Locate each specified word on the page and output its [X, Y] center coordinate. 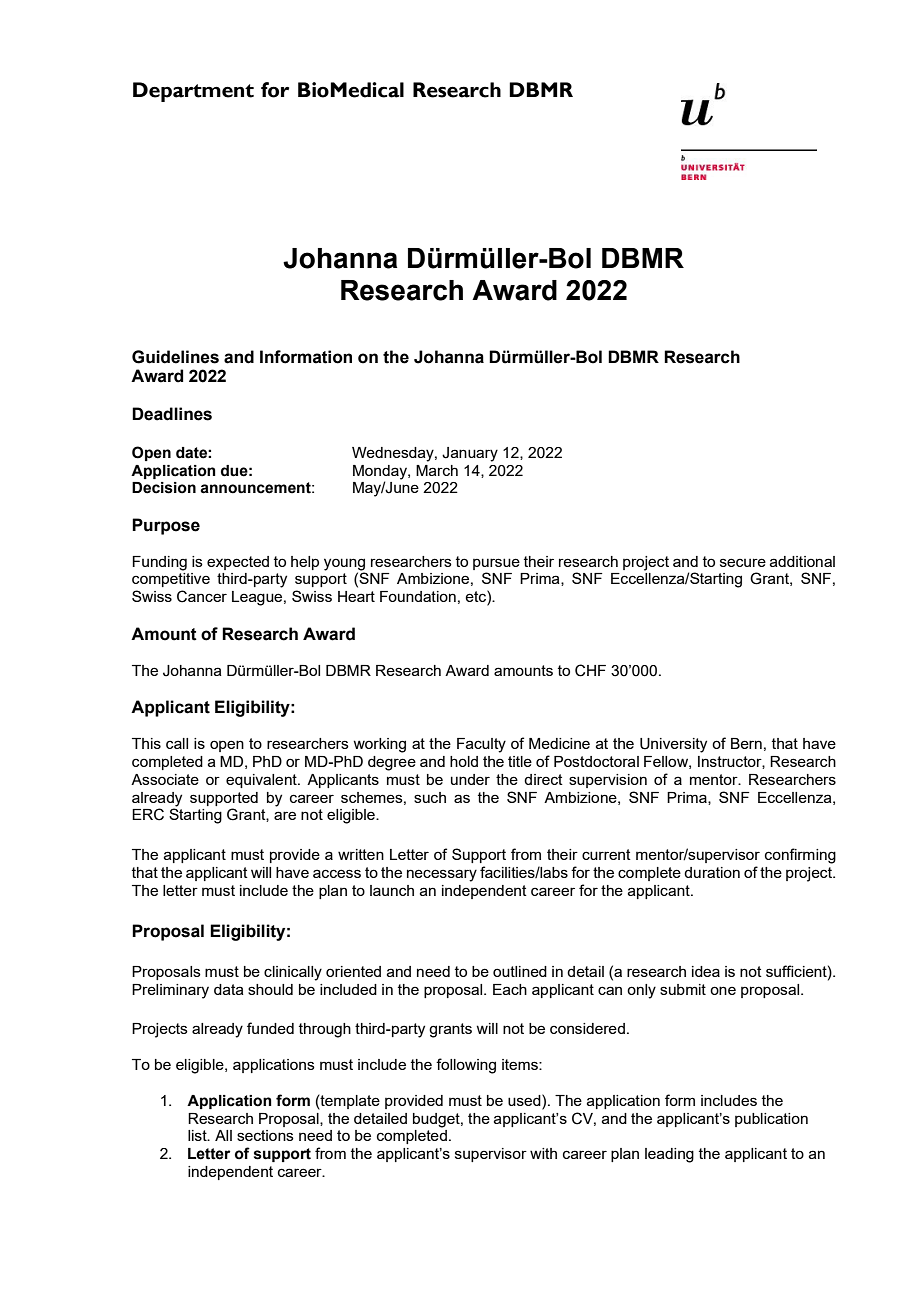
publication [771, 1120]
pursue [496, 564]
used [525, 1100]
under [470, 779]
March [437, 470]
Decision [164, 488]
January [470, 454]
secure [743, 562]
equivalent [262, 781]
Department [193, 92]
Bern [746, 743]
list [198, 1135]
